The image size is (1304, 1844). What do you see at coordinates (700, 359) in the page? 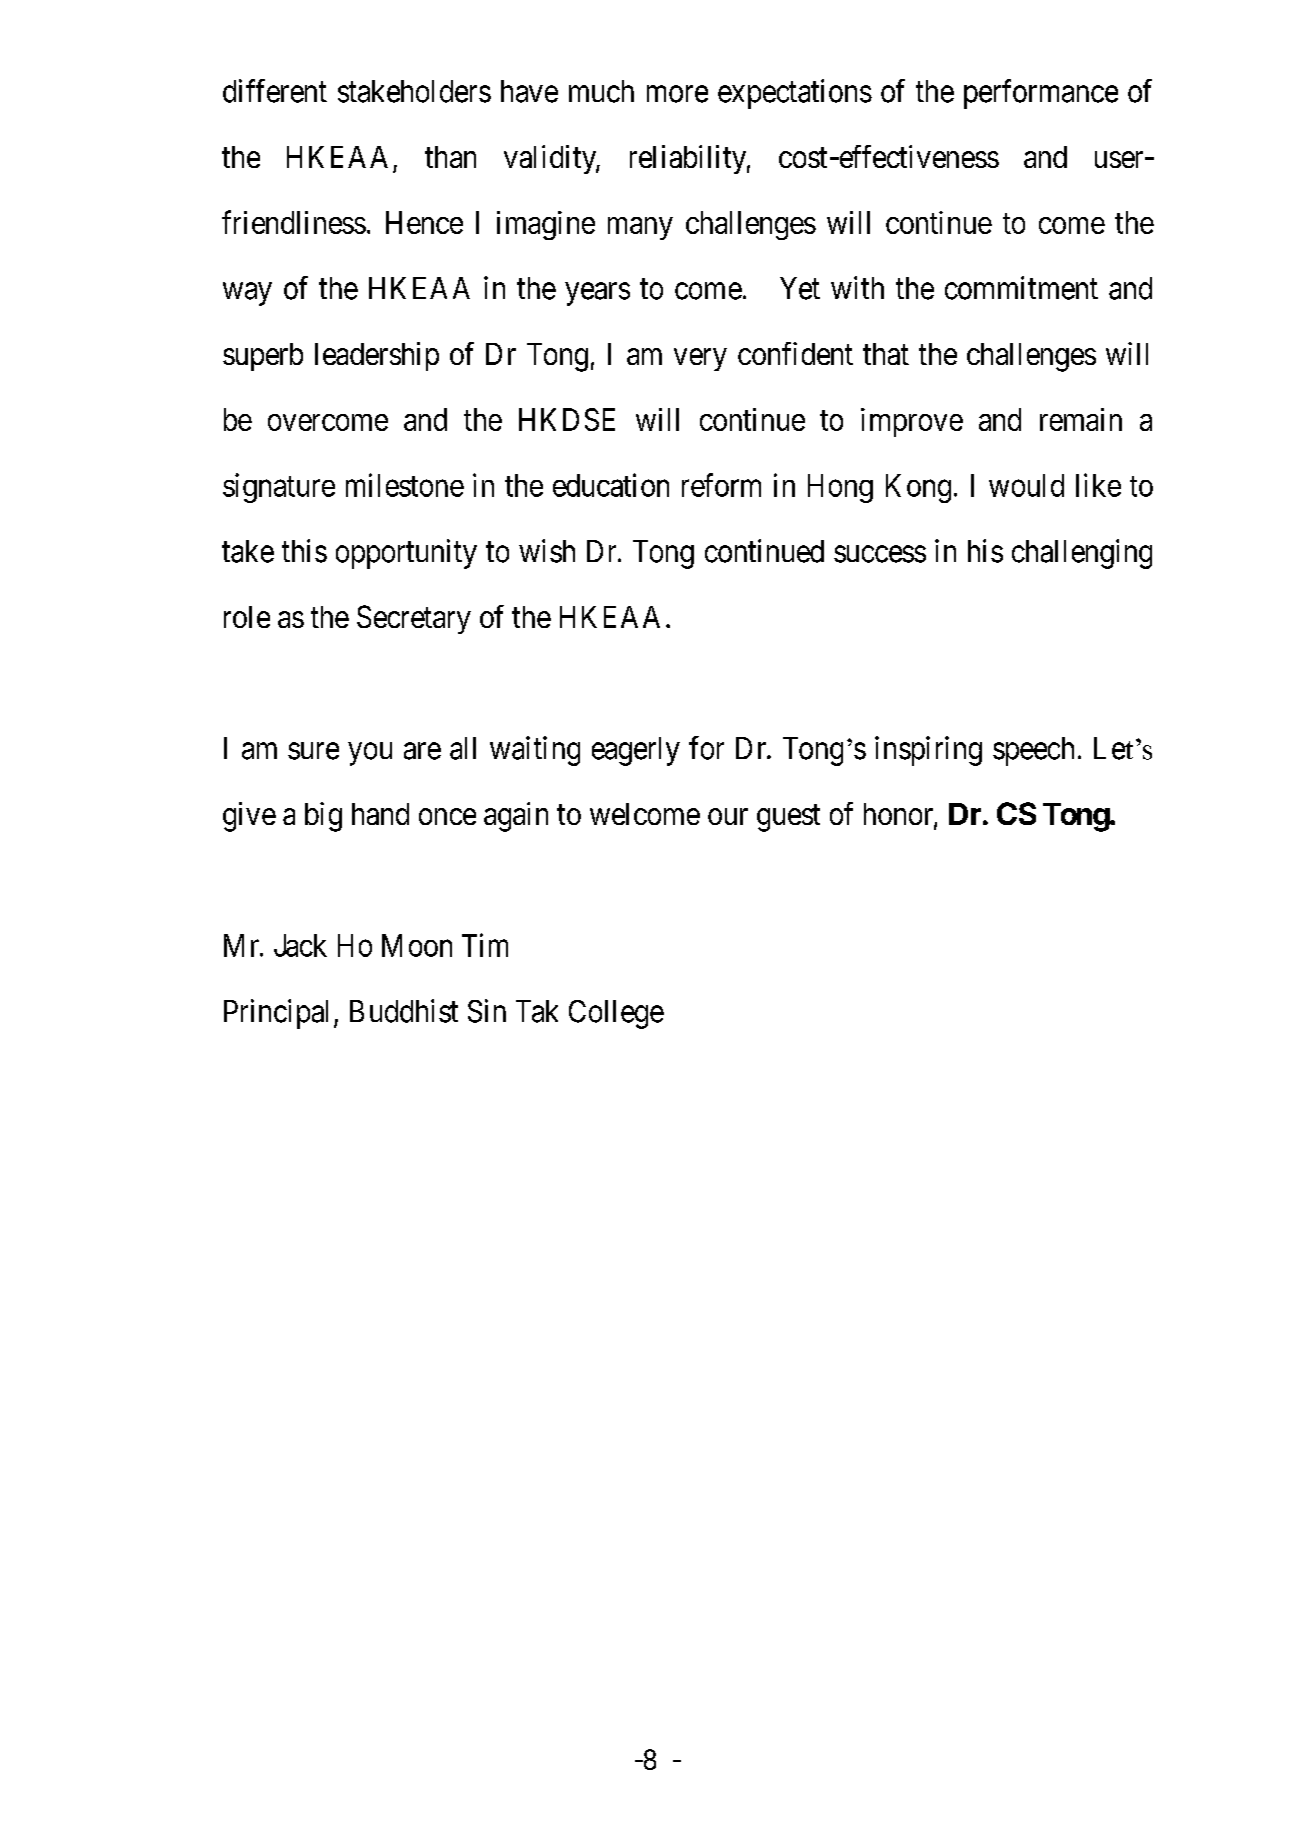
I see `very` at bounding box center [700, 359].
